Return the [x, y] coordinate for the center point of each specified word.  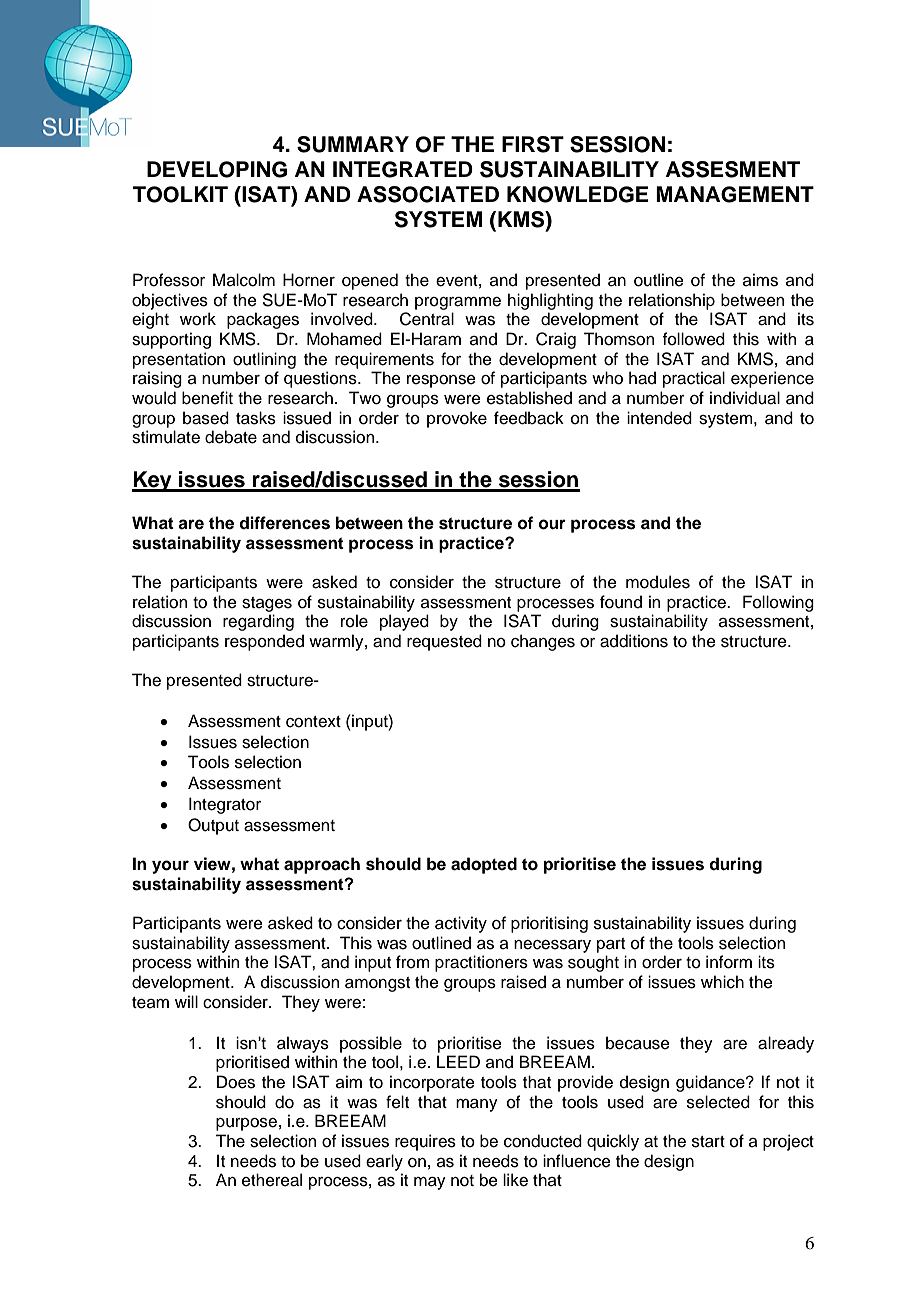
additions [634, 641]
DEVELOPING [217, 169]
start [708, 1142]
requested [444, 642]
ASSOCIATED [428, 194]
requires [425, 1142]
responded [264, 642]
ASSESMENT [733, 169]
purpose [246, 1124]
